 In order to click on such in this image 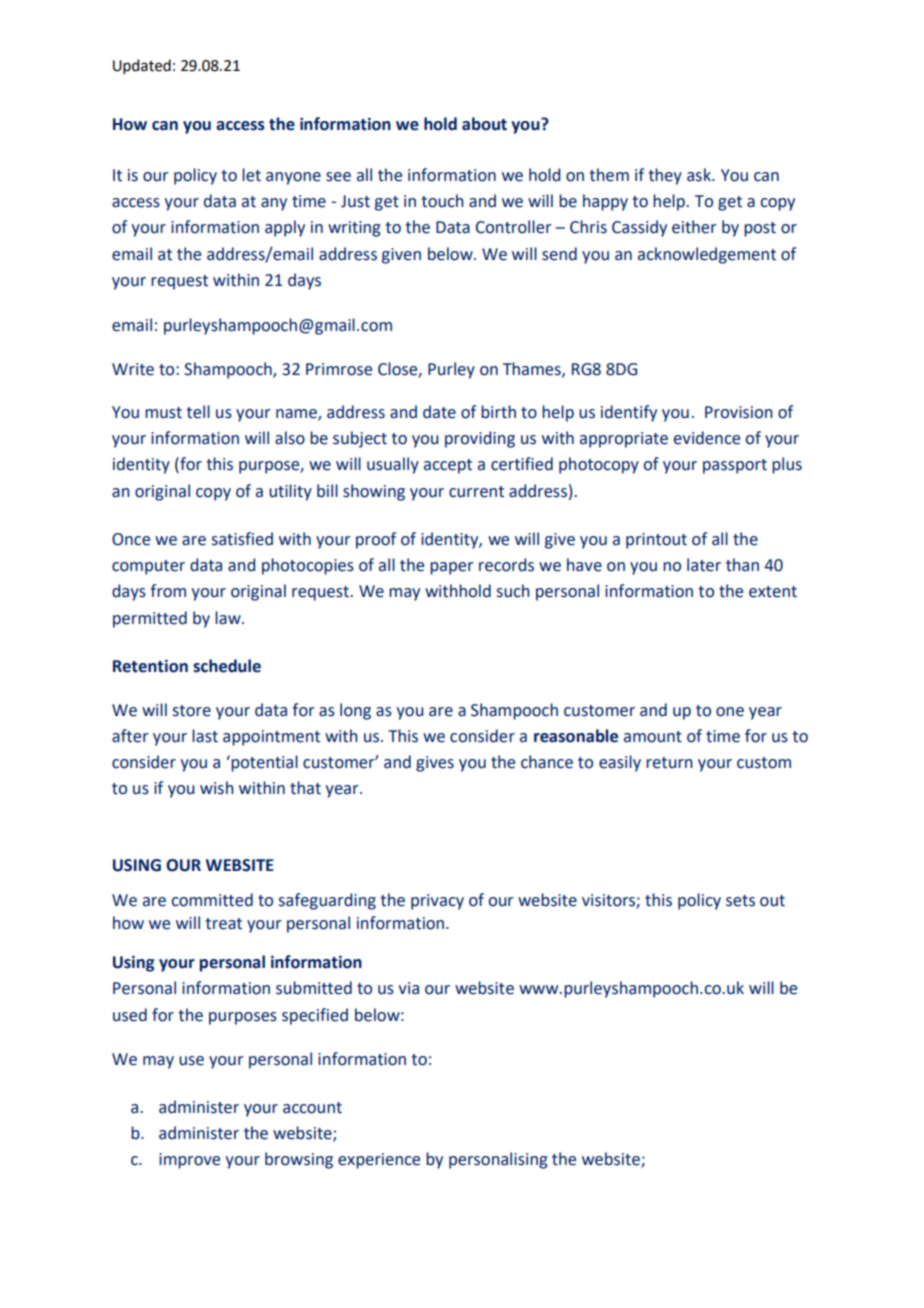, I will do `click(513, 591)`.
